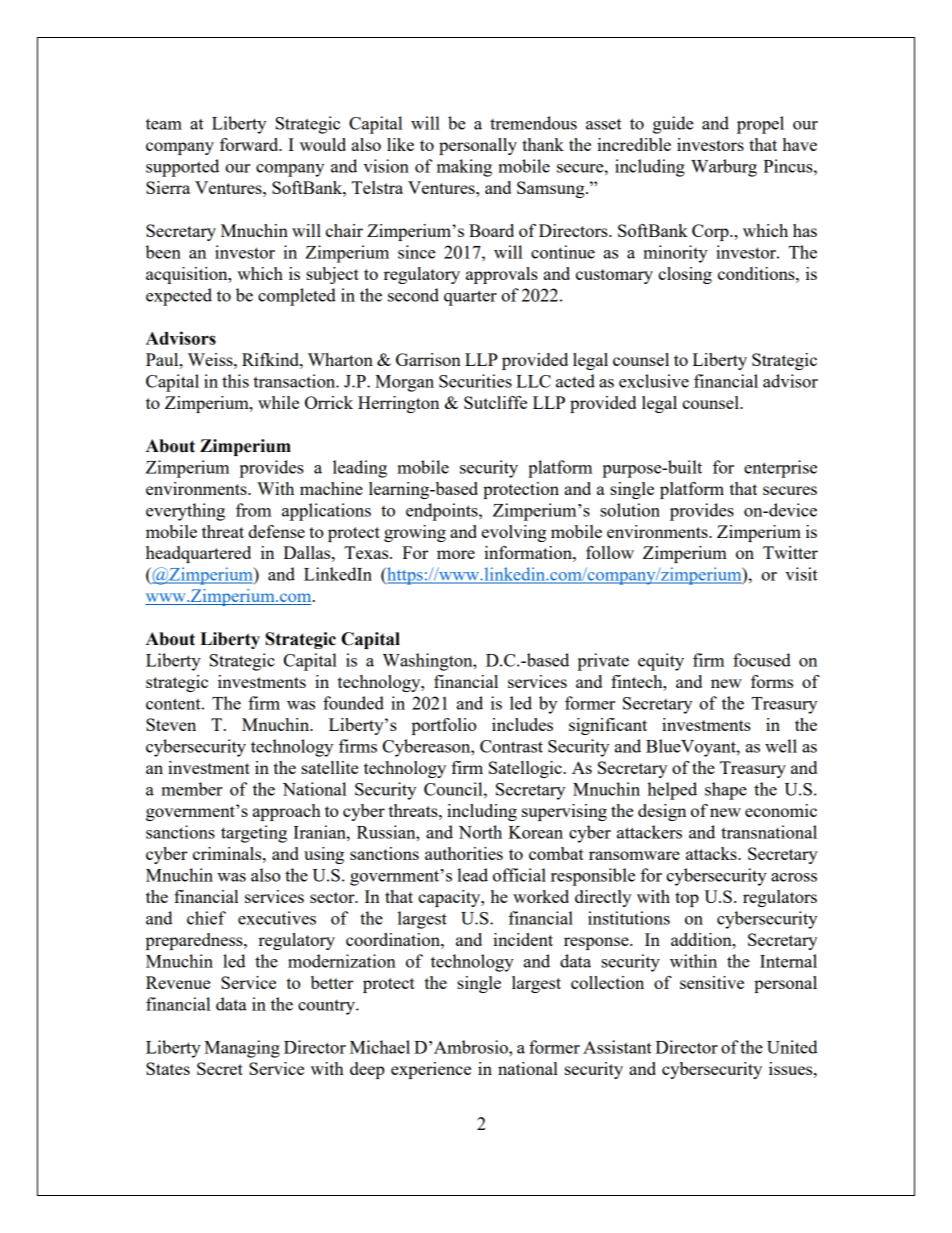 The height and width of the document is (1233, 952). Describe the element at coordinates (431, 1070) in the document. I see `experience` at that location.
